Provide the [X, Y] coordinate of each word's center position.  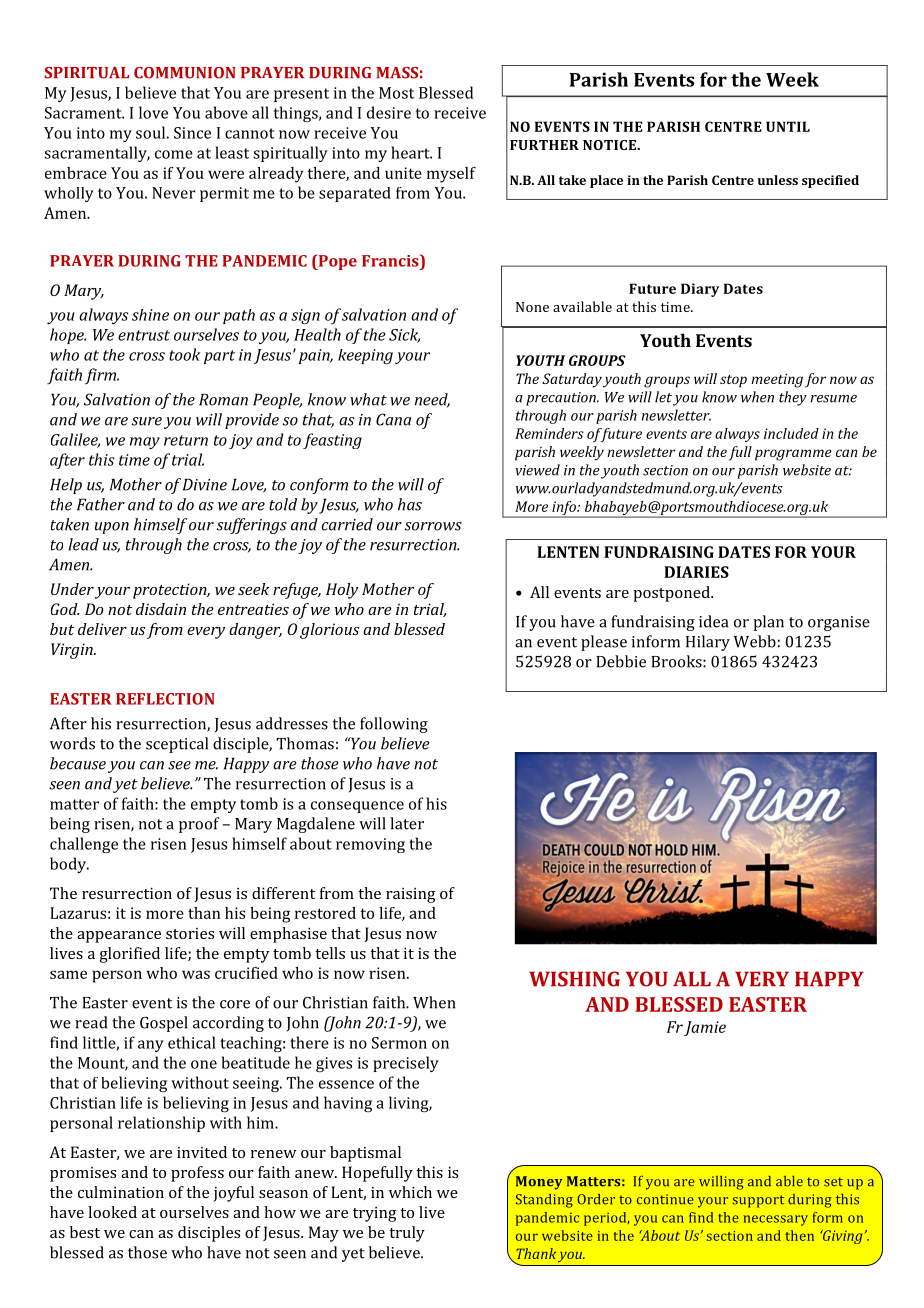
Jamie [705, 1028]
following [394, 725]
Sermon [399, 1043]
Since [192, 133]
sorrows [433, 526]
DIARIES [696, 572]
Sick [404, 335]
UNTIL [788, 126]
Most [396, 93]
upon [112, 528]
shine [150, 315]
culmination [121, 1192]
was [196, 974]
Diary [700, 290]
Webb [755, 641]
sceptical [177, 745]
